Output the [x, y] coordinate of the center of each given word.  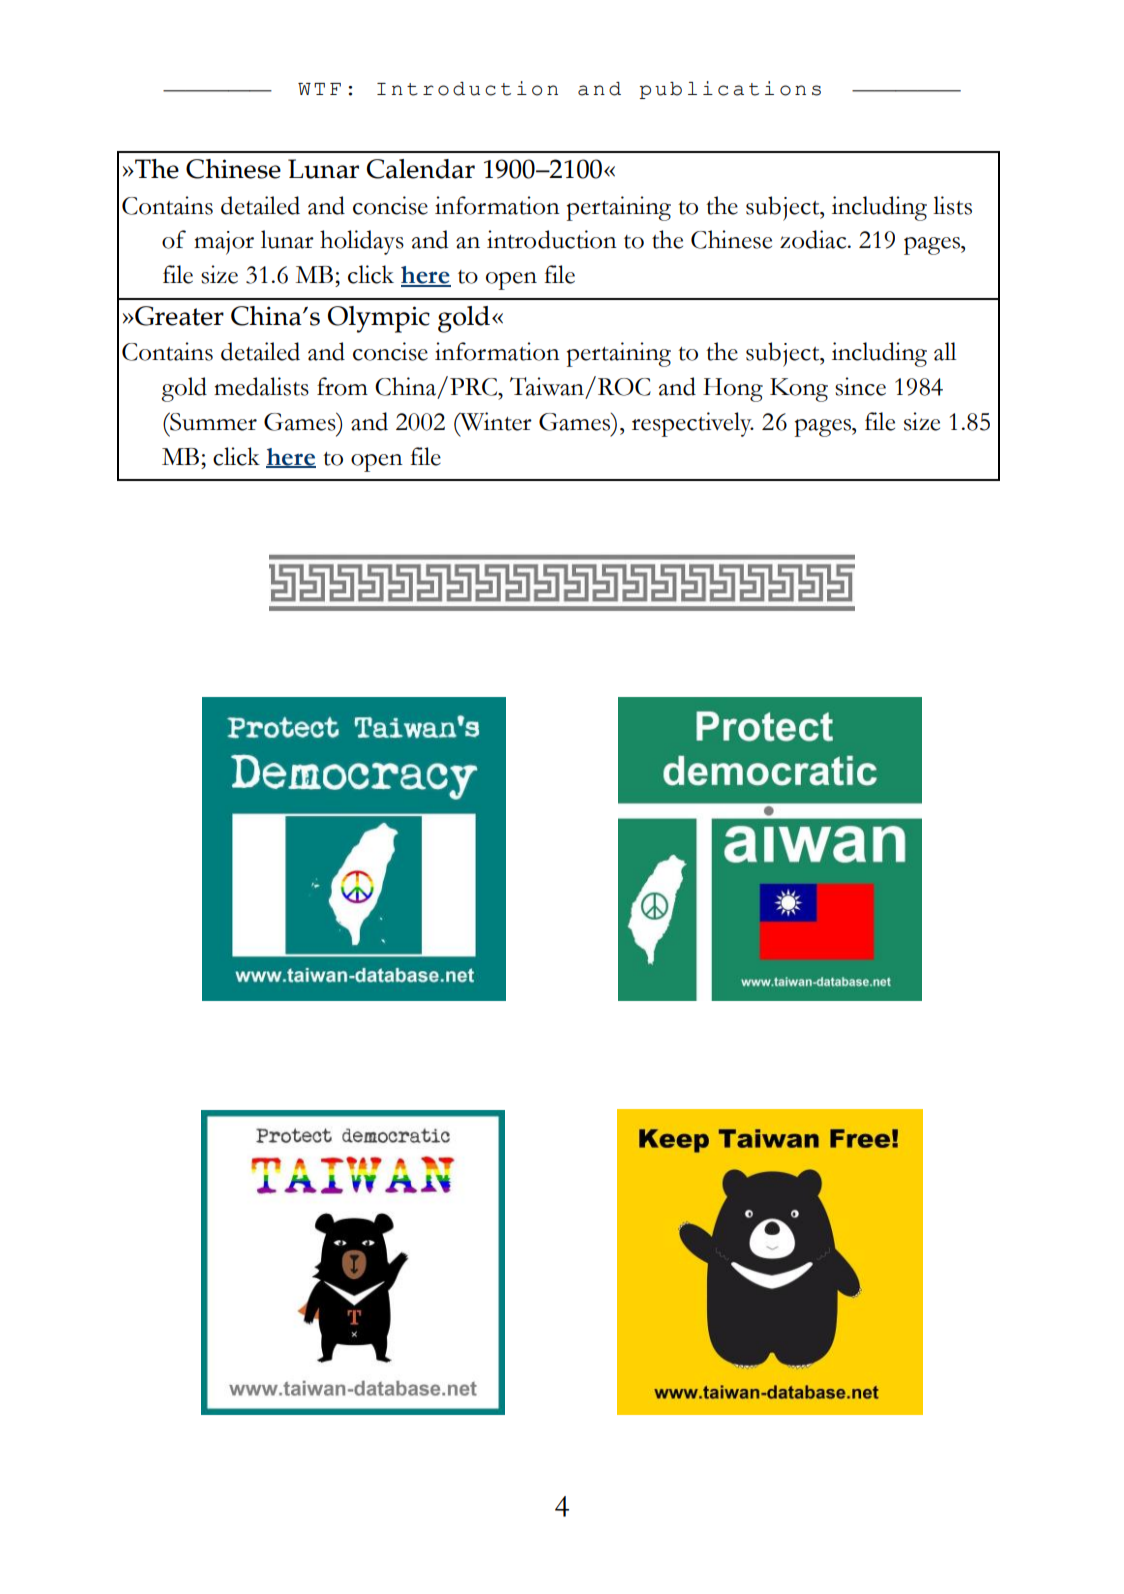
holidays [362, 242]
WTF [319, 89]
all [945, 351]
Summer [212, 421]
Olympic [379, 319]
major [224, 243]
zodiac [814, 239]
